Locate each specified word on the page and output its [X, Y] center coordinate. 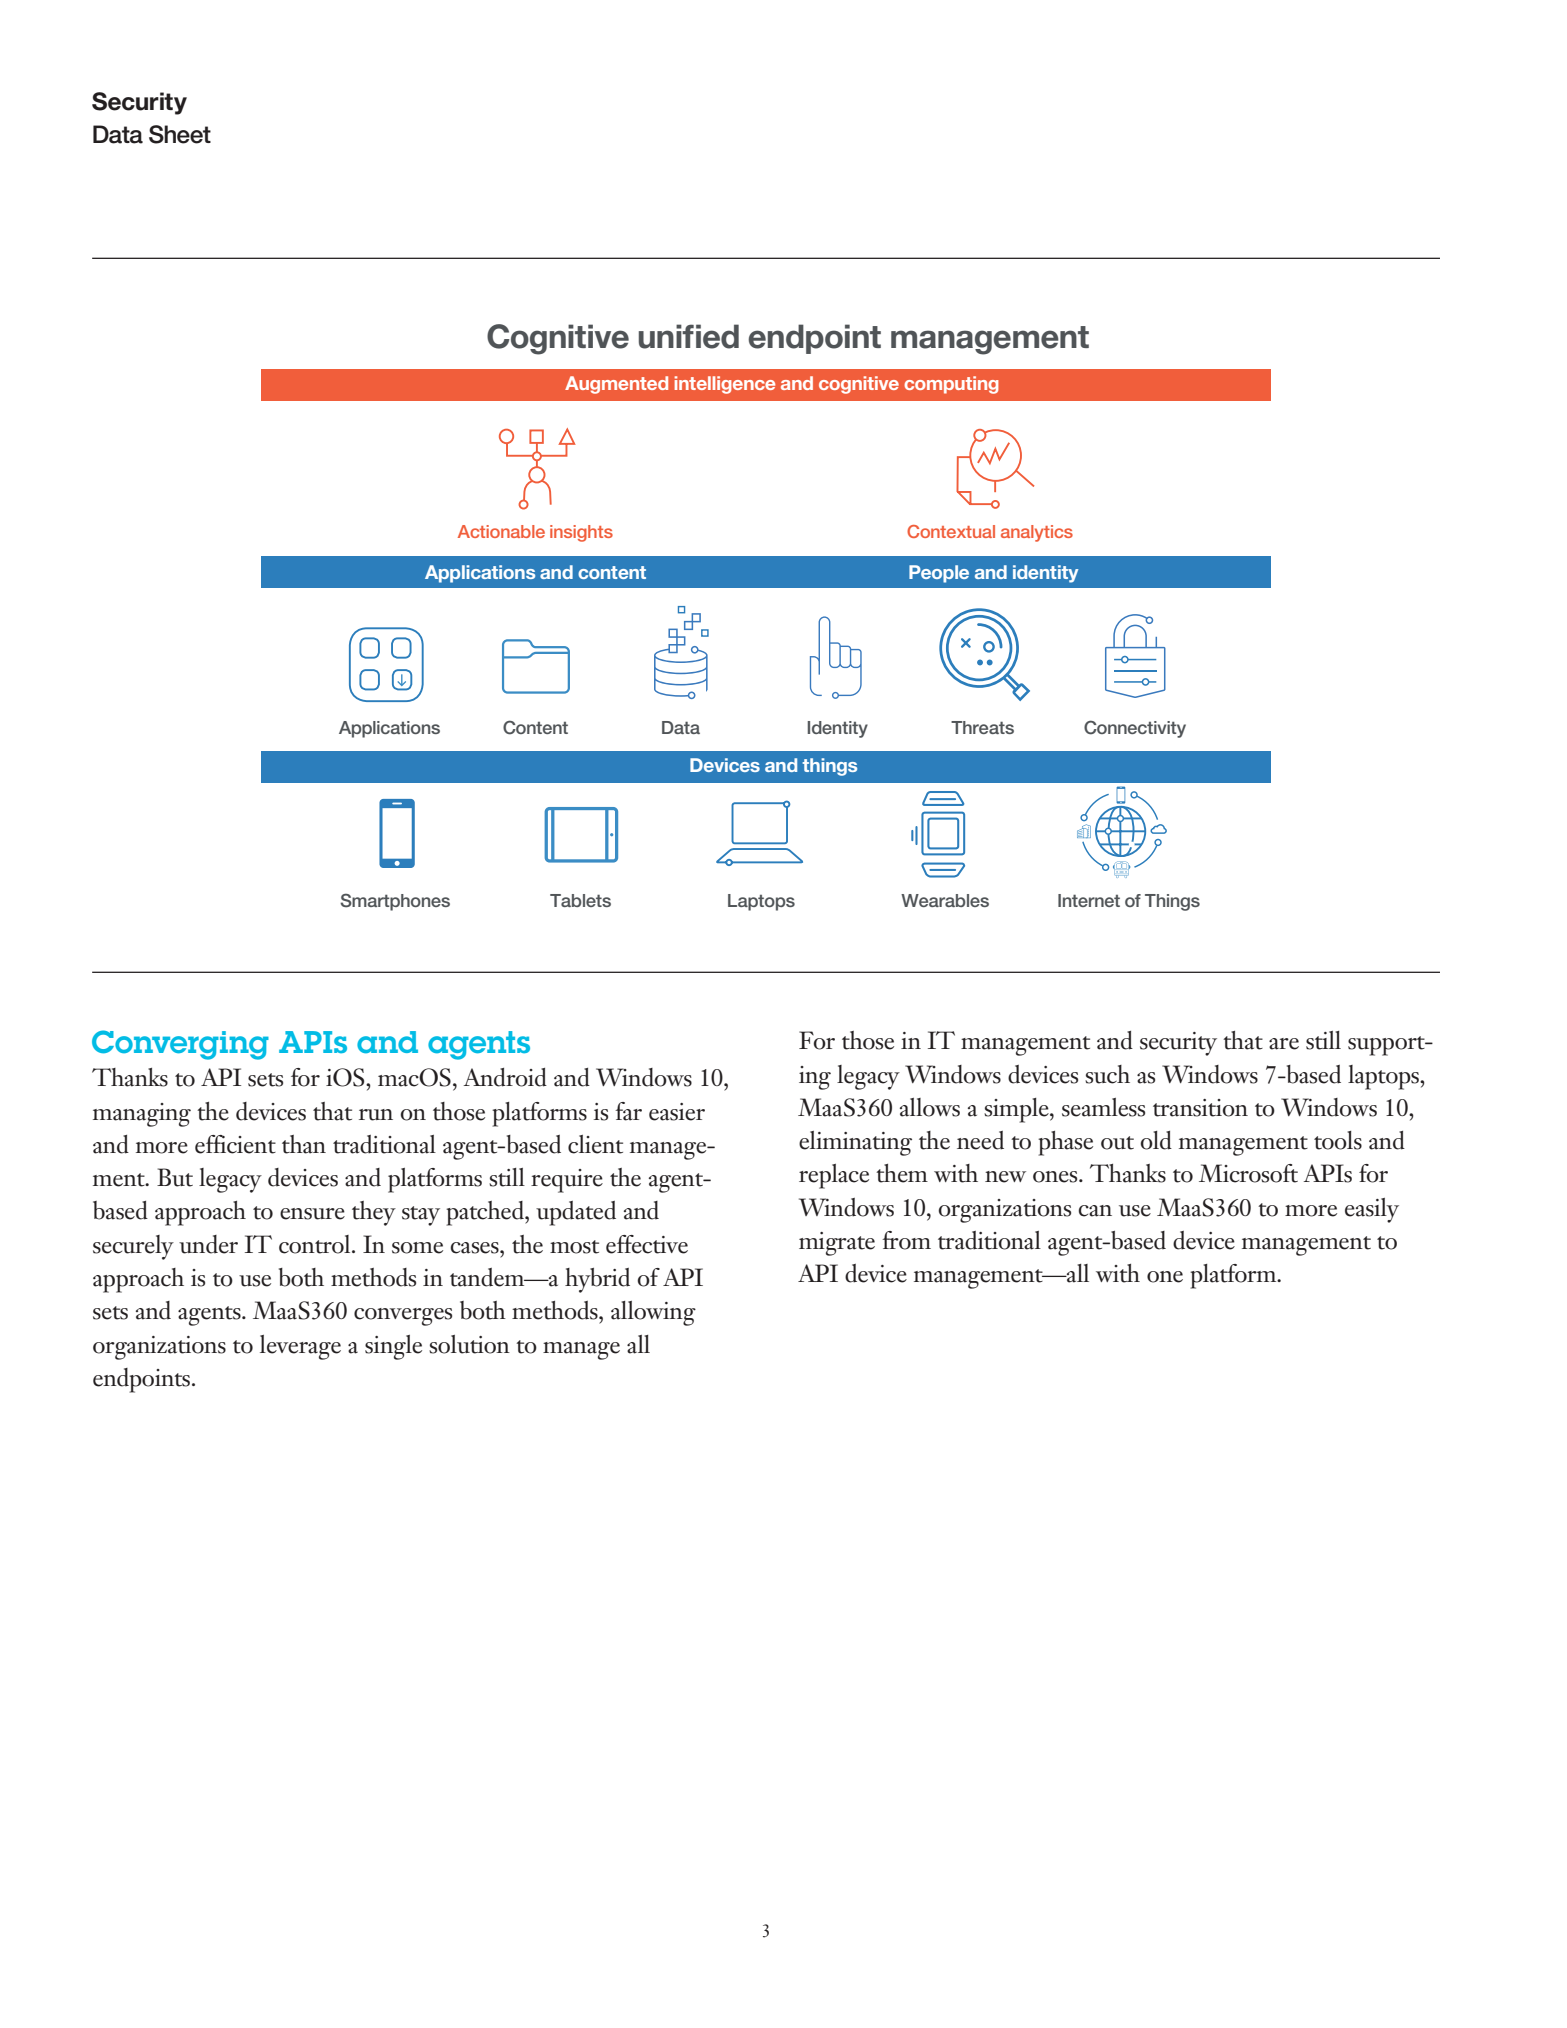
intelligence [724, 385]
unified [689, 336]
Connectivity [1135, 729]
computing [951, 385]
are [1284, 1044]
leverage [300, 1347]
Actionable [501, 531]
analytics [1037, 533]
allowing [653, 1313]
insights [581, 533]
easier [677, 1112]
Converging [180, 1045]
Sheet [180, 134]
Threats [982, 727]
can [1095, 1211]
